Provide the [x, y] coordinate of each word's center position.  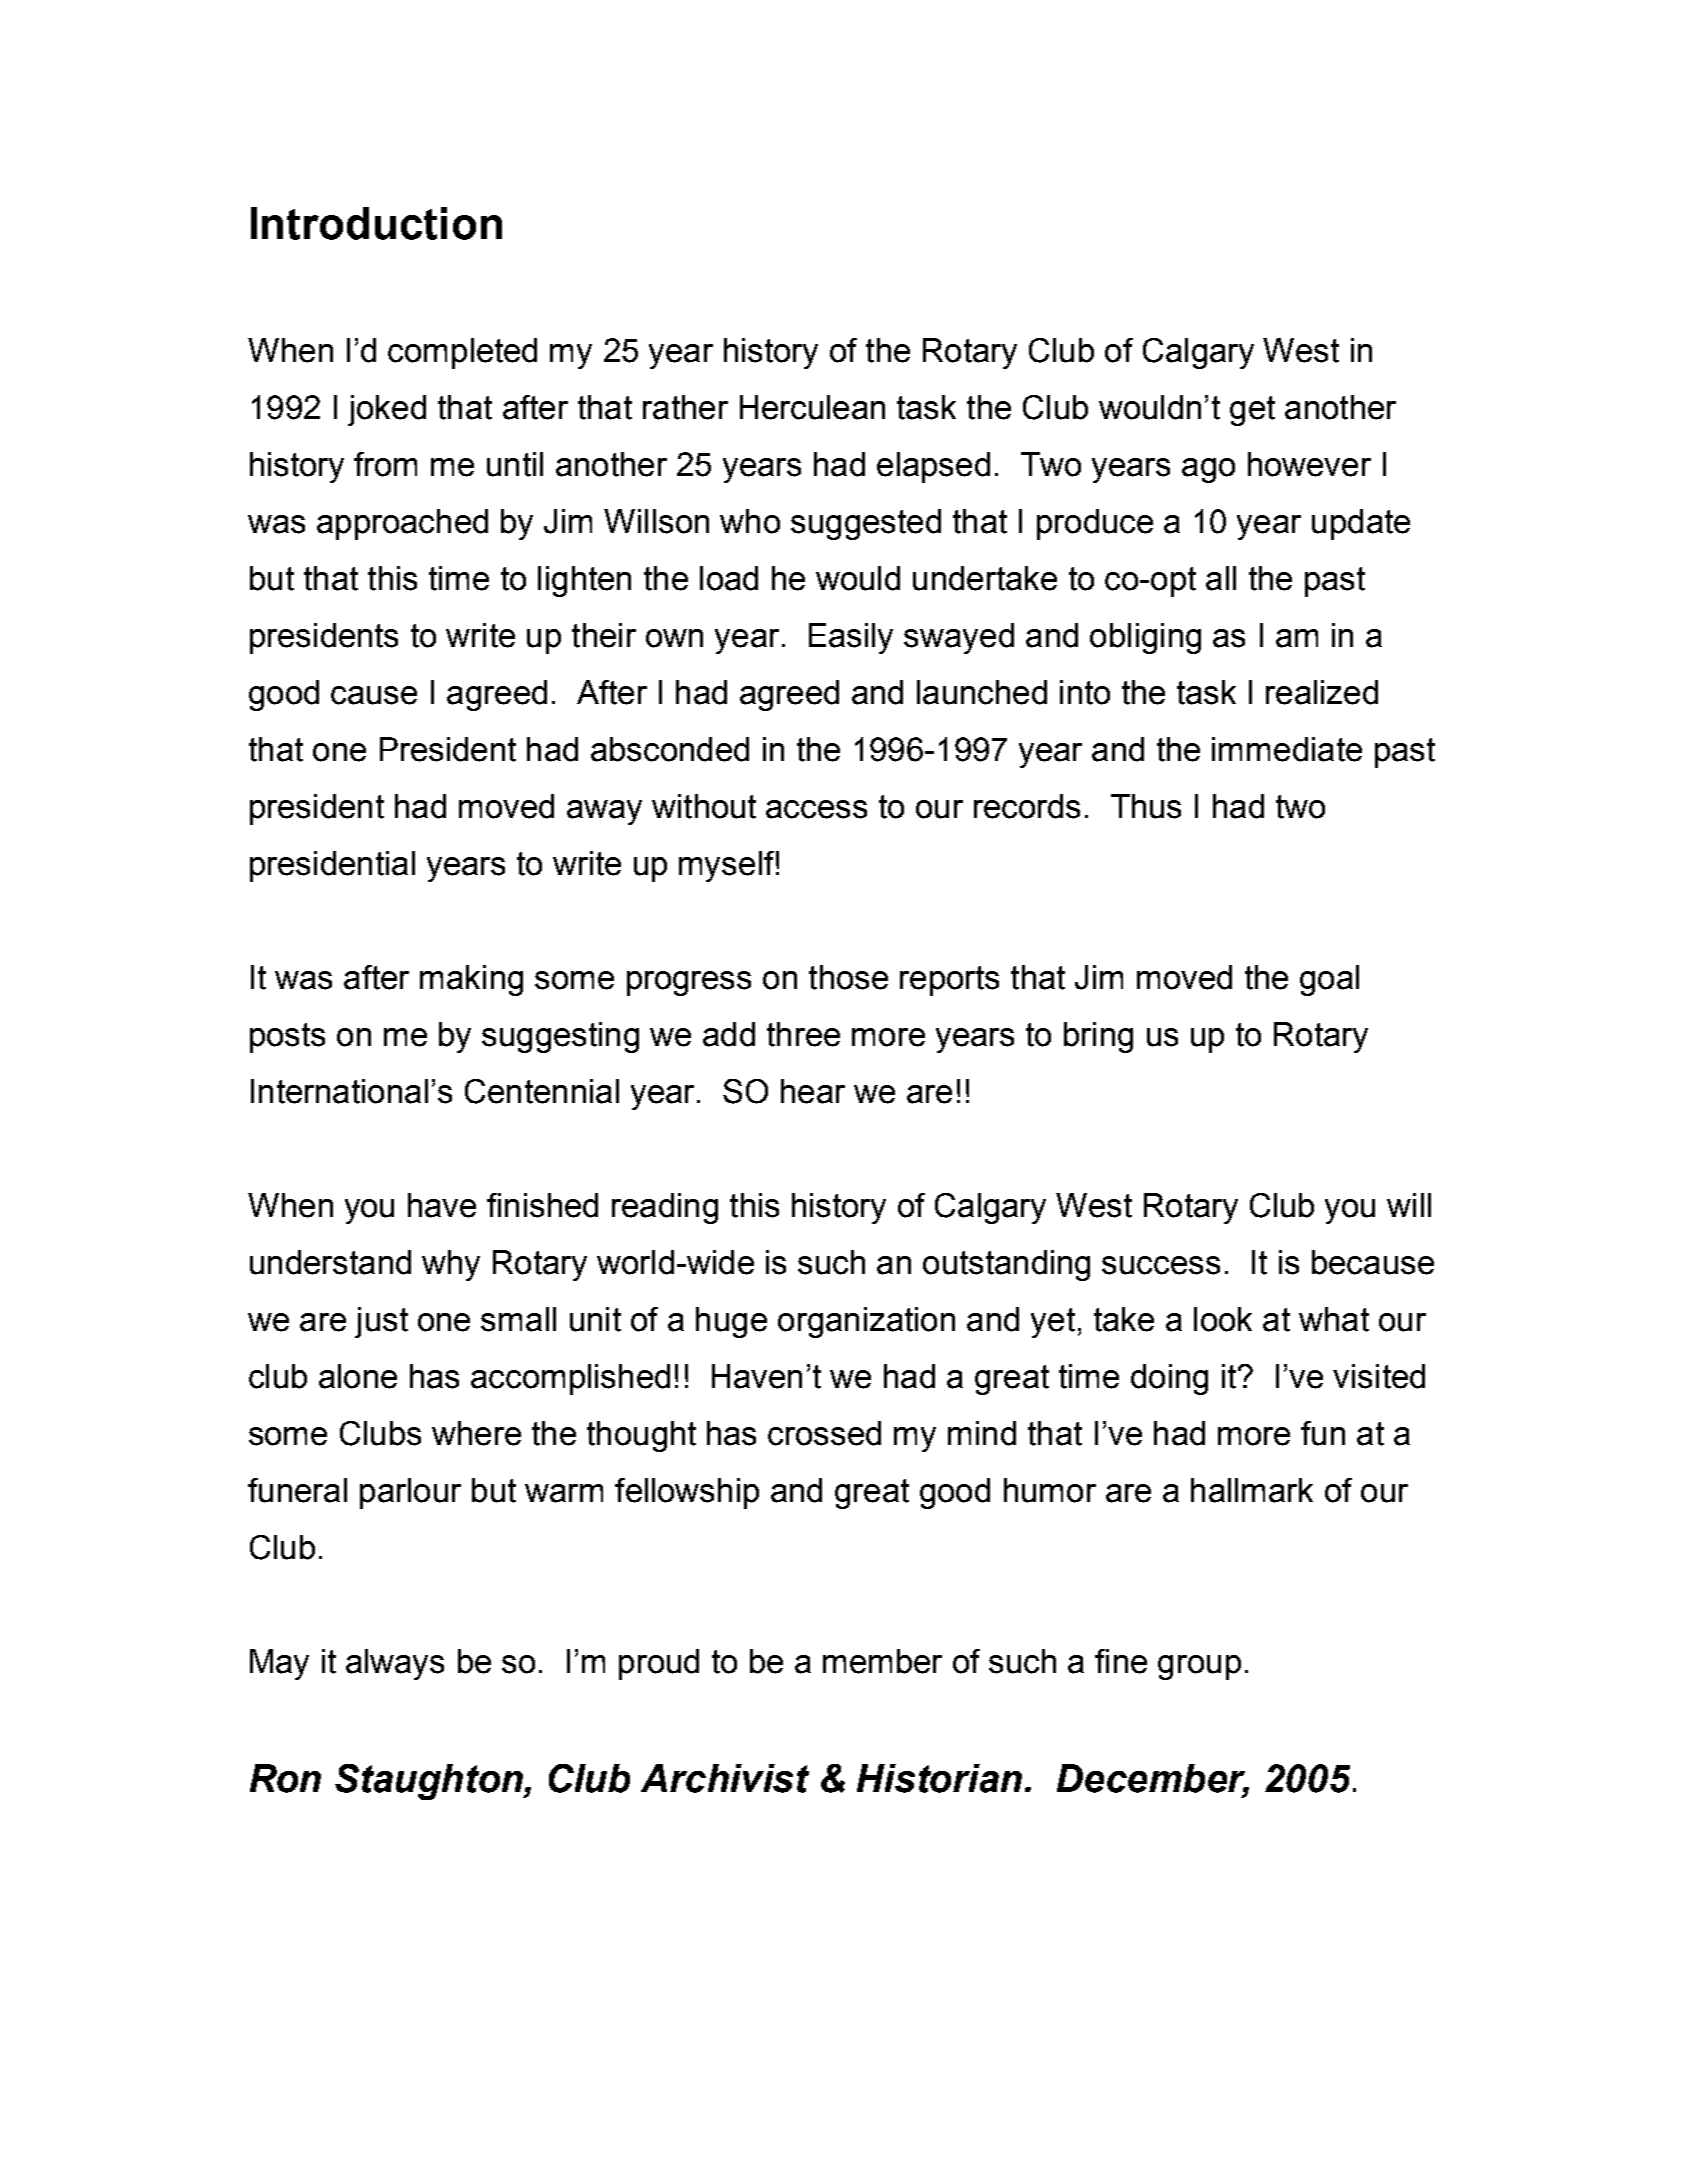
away [604, 812]
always [395, 1664]
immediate [1287, 749]
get [1252, 411]
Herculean [812, 407]
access [816, 809]
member [882, 1661]
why [451, 1265]
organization [866, 1322]
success [1161, 1265]
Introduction [376, 223]
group [1199, 1667]
